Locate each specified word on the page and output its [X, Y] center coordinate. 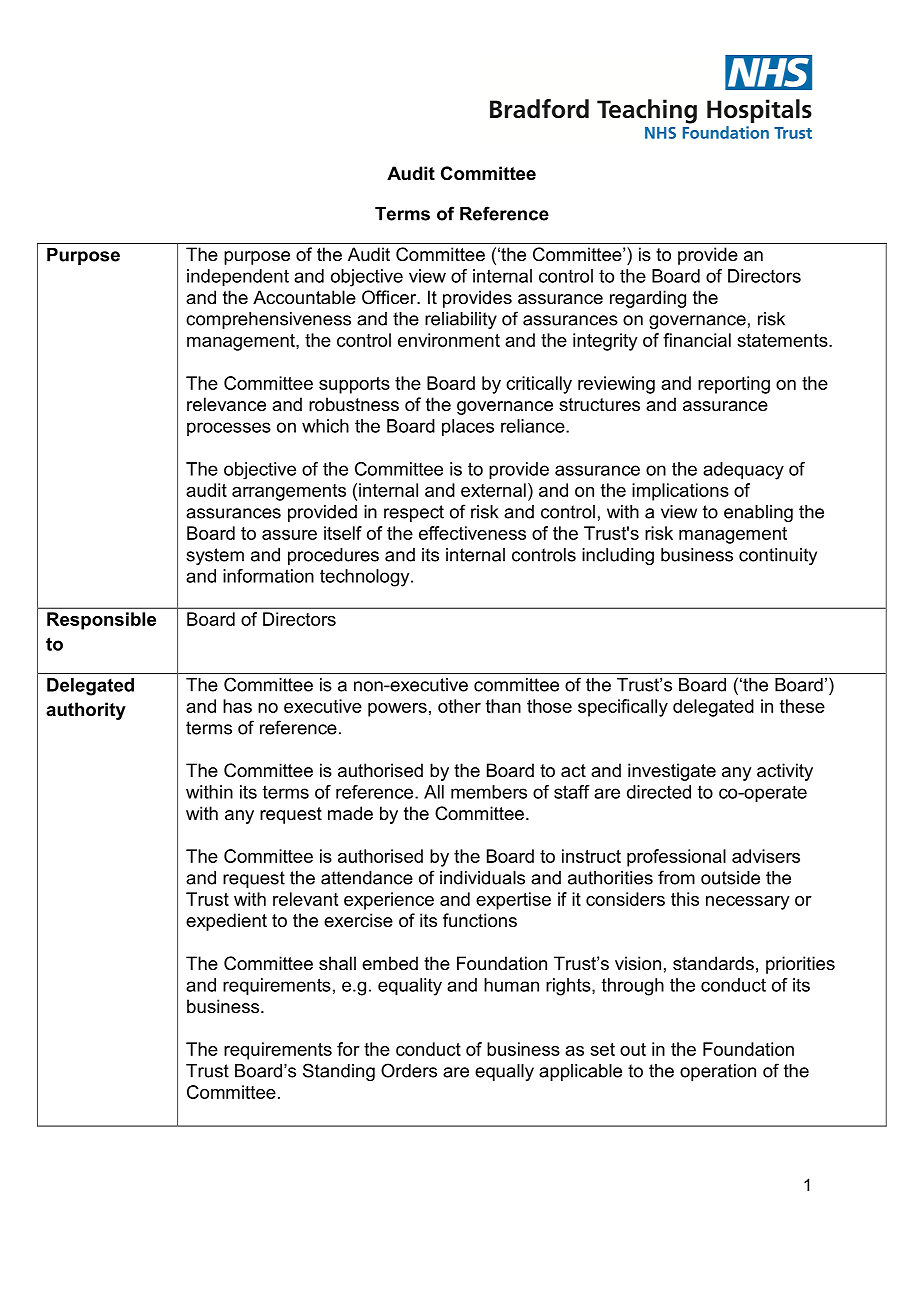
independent [238, 278]
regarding [648, 299]
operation [718, 1072]
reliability [461, 320]
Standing [339, 1072]
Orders [409, 1070]
